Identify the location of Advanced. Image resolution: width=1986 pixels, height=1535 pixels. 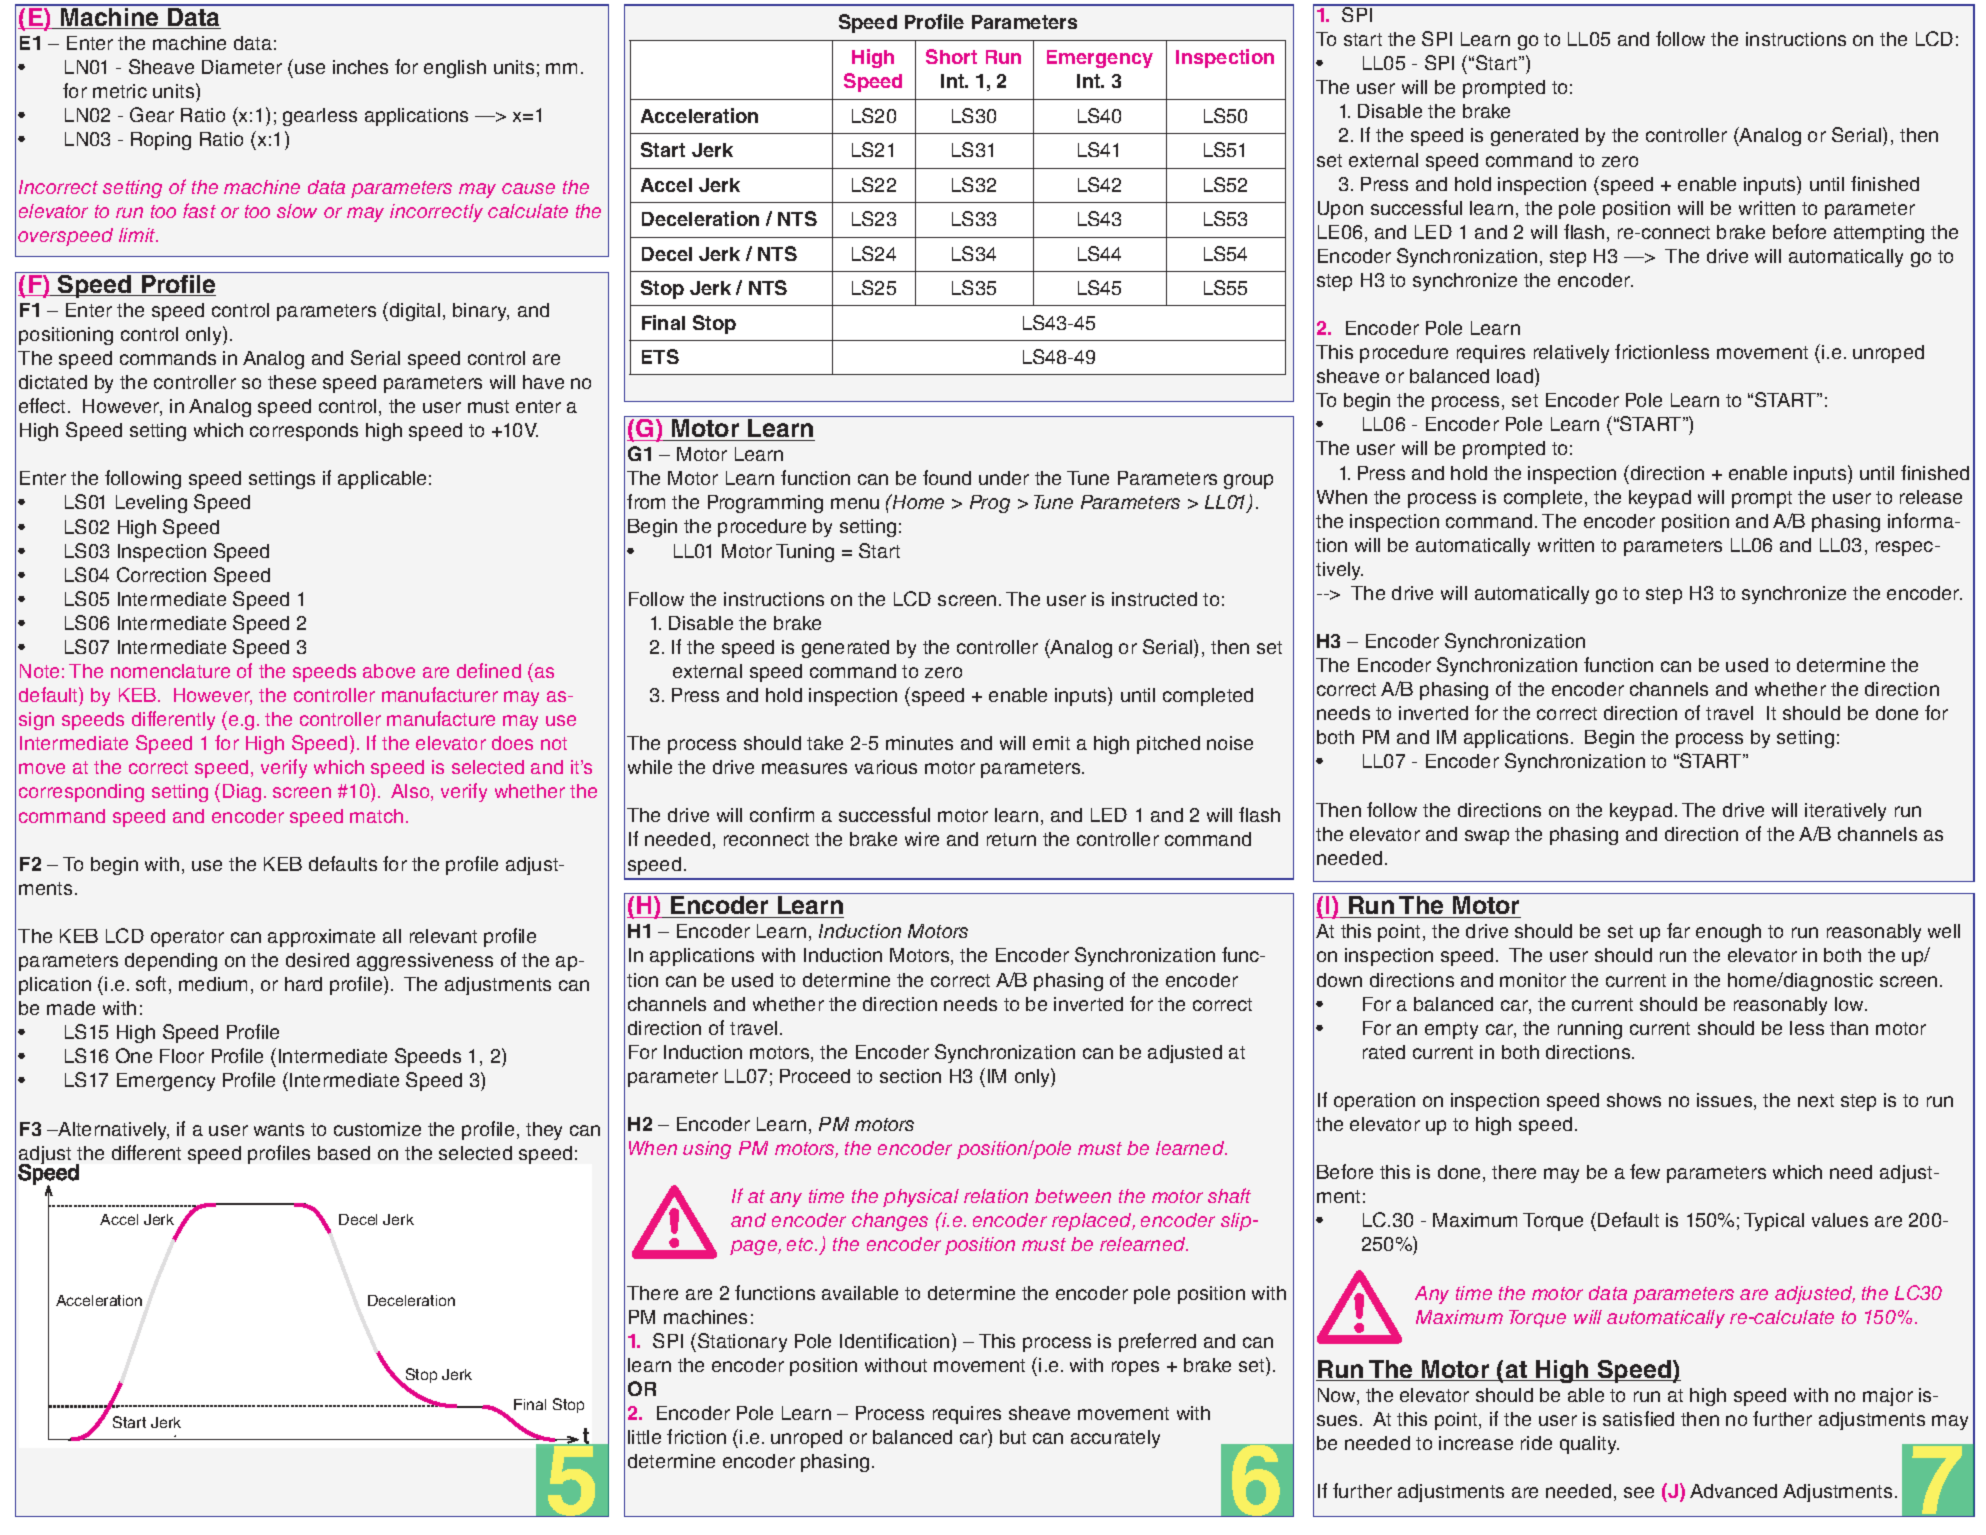
(1733, 1491).
